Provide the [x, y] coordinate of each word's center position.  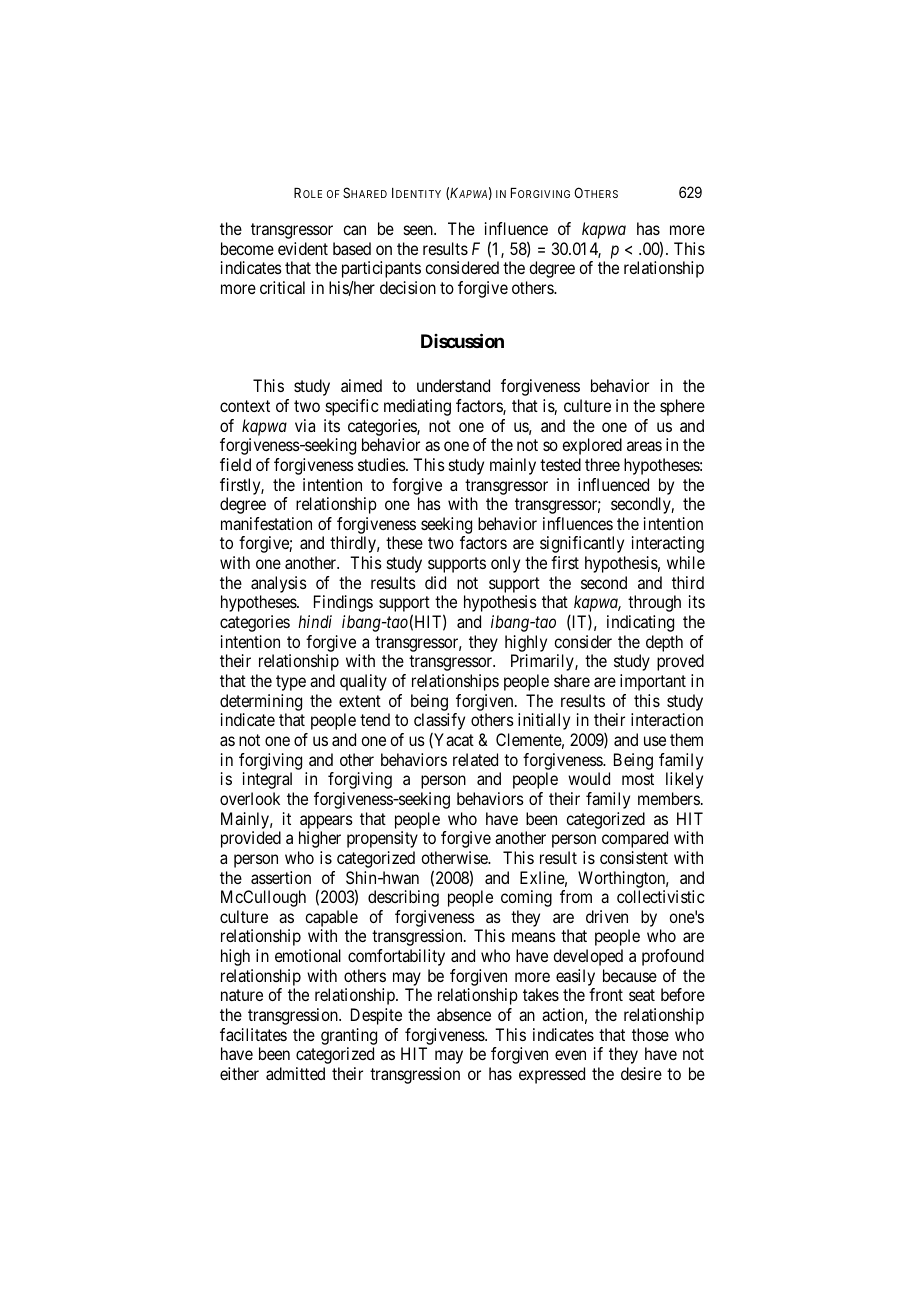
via [305, 425]
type [291, 683]
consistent [634, 857]
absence [464, 1014]
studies [382, 464]
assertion [281, 877]
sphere [682, 407]
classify [439, 721]
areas [644, 446]
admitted [295, 1073]
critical [282, 287]
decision [408, 287]
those [650, 1034]
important [653, 682]
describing [403, 898]
